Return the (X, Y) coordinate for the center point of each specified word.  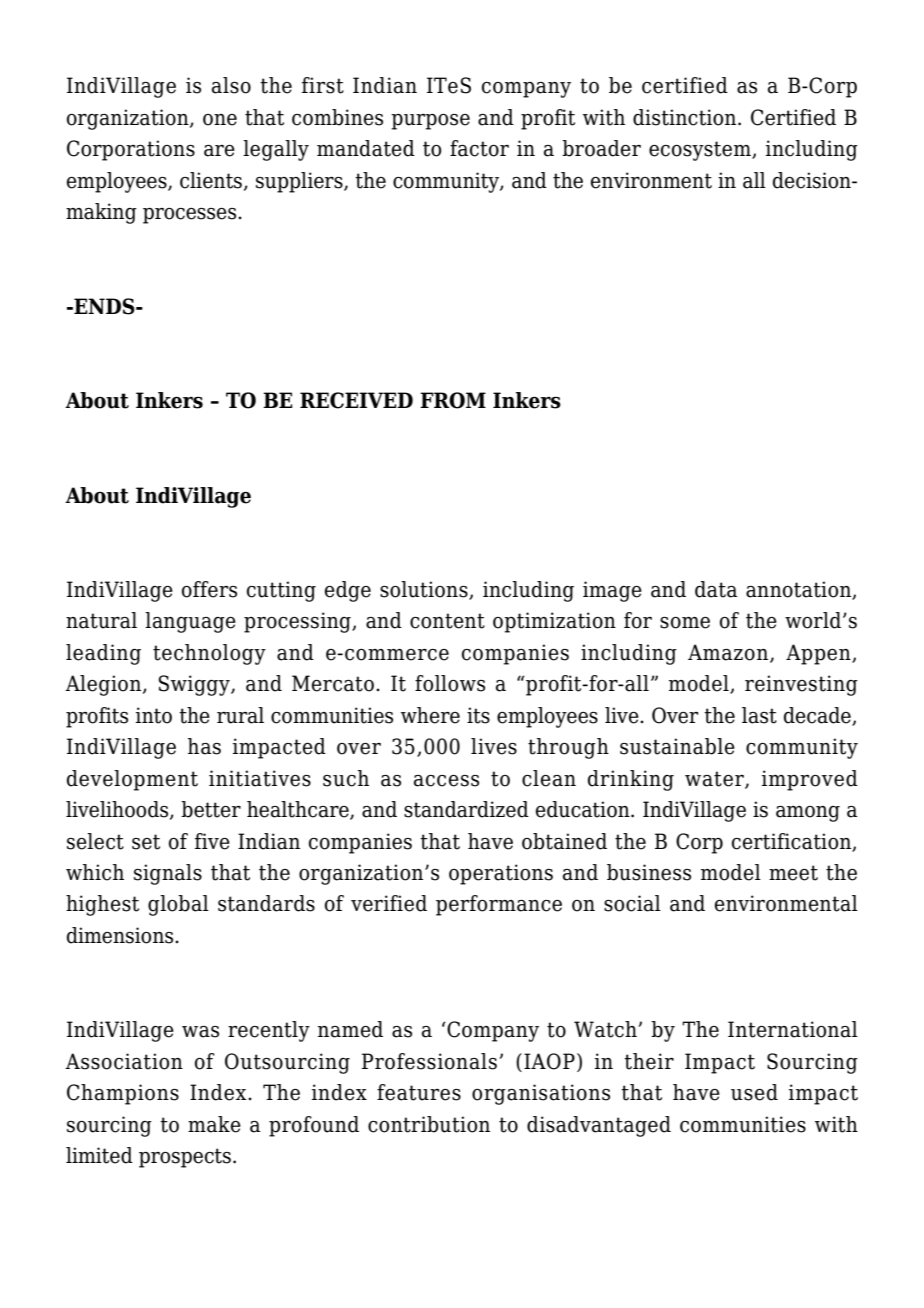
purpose (430, 122)
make (214, 1124)
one (220, 120)
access (446, 781)
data (716, 589)
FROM (453, 400)
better (211, 809)
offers (209, 589)
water (715, 779)
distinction (686, 117)
